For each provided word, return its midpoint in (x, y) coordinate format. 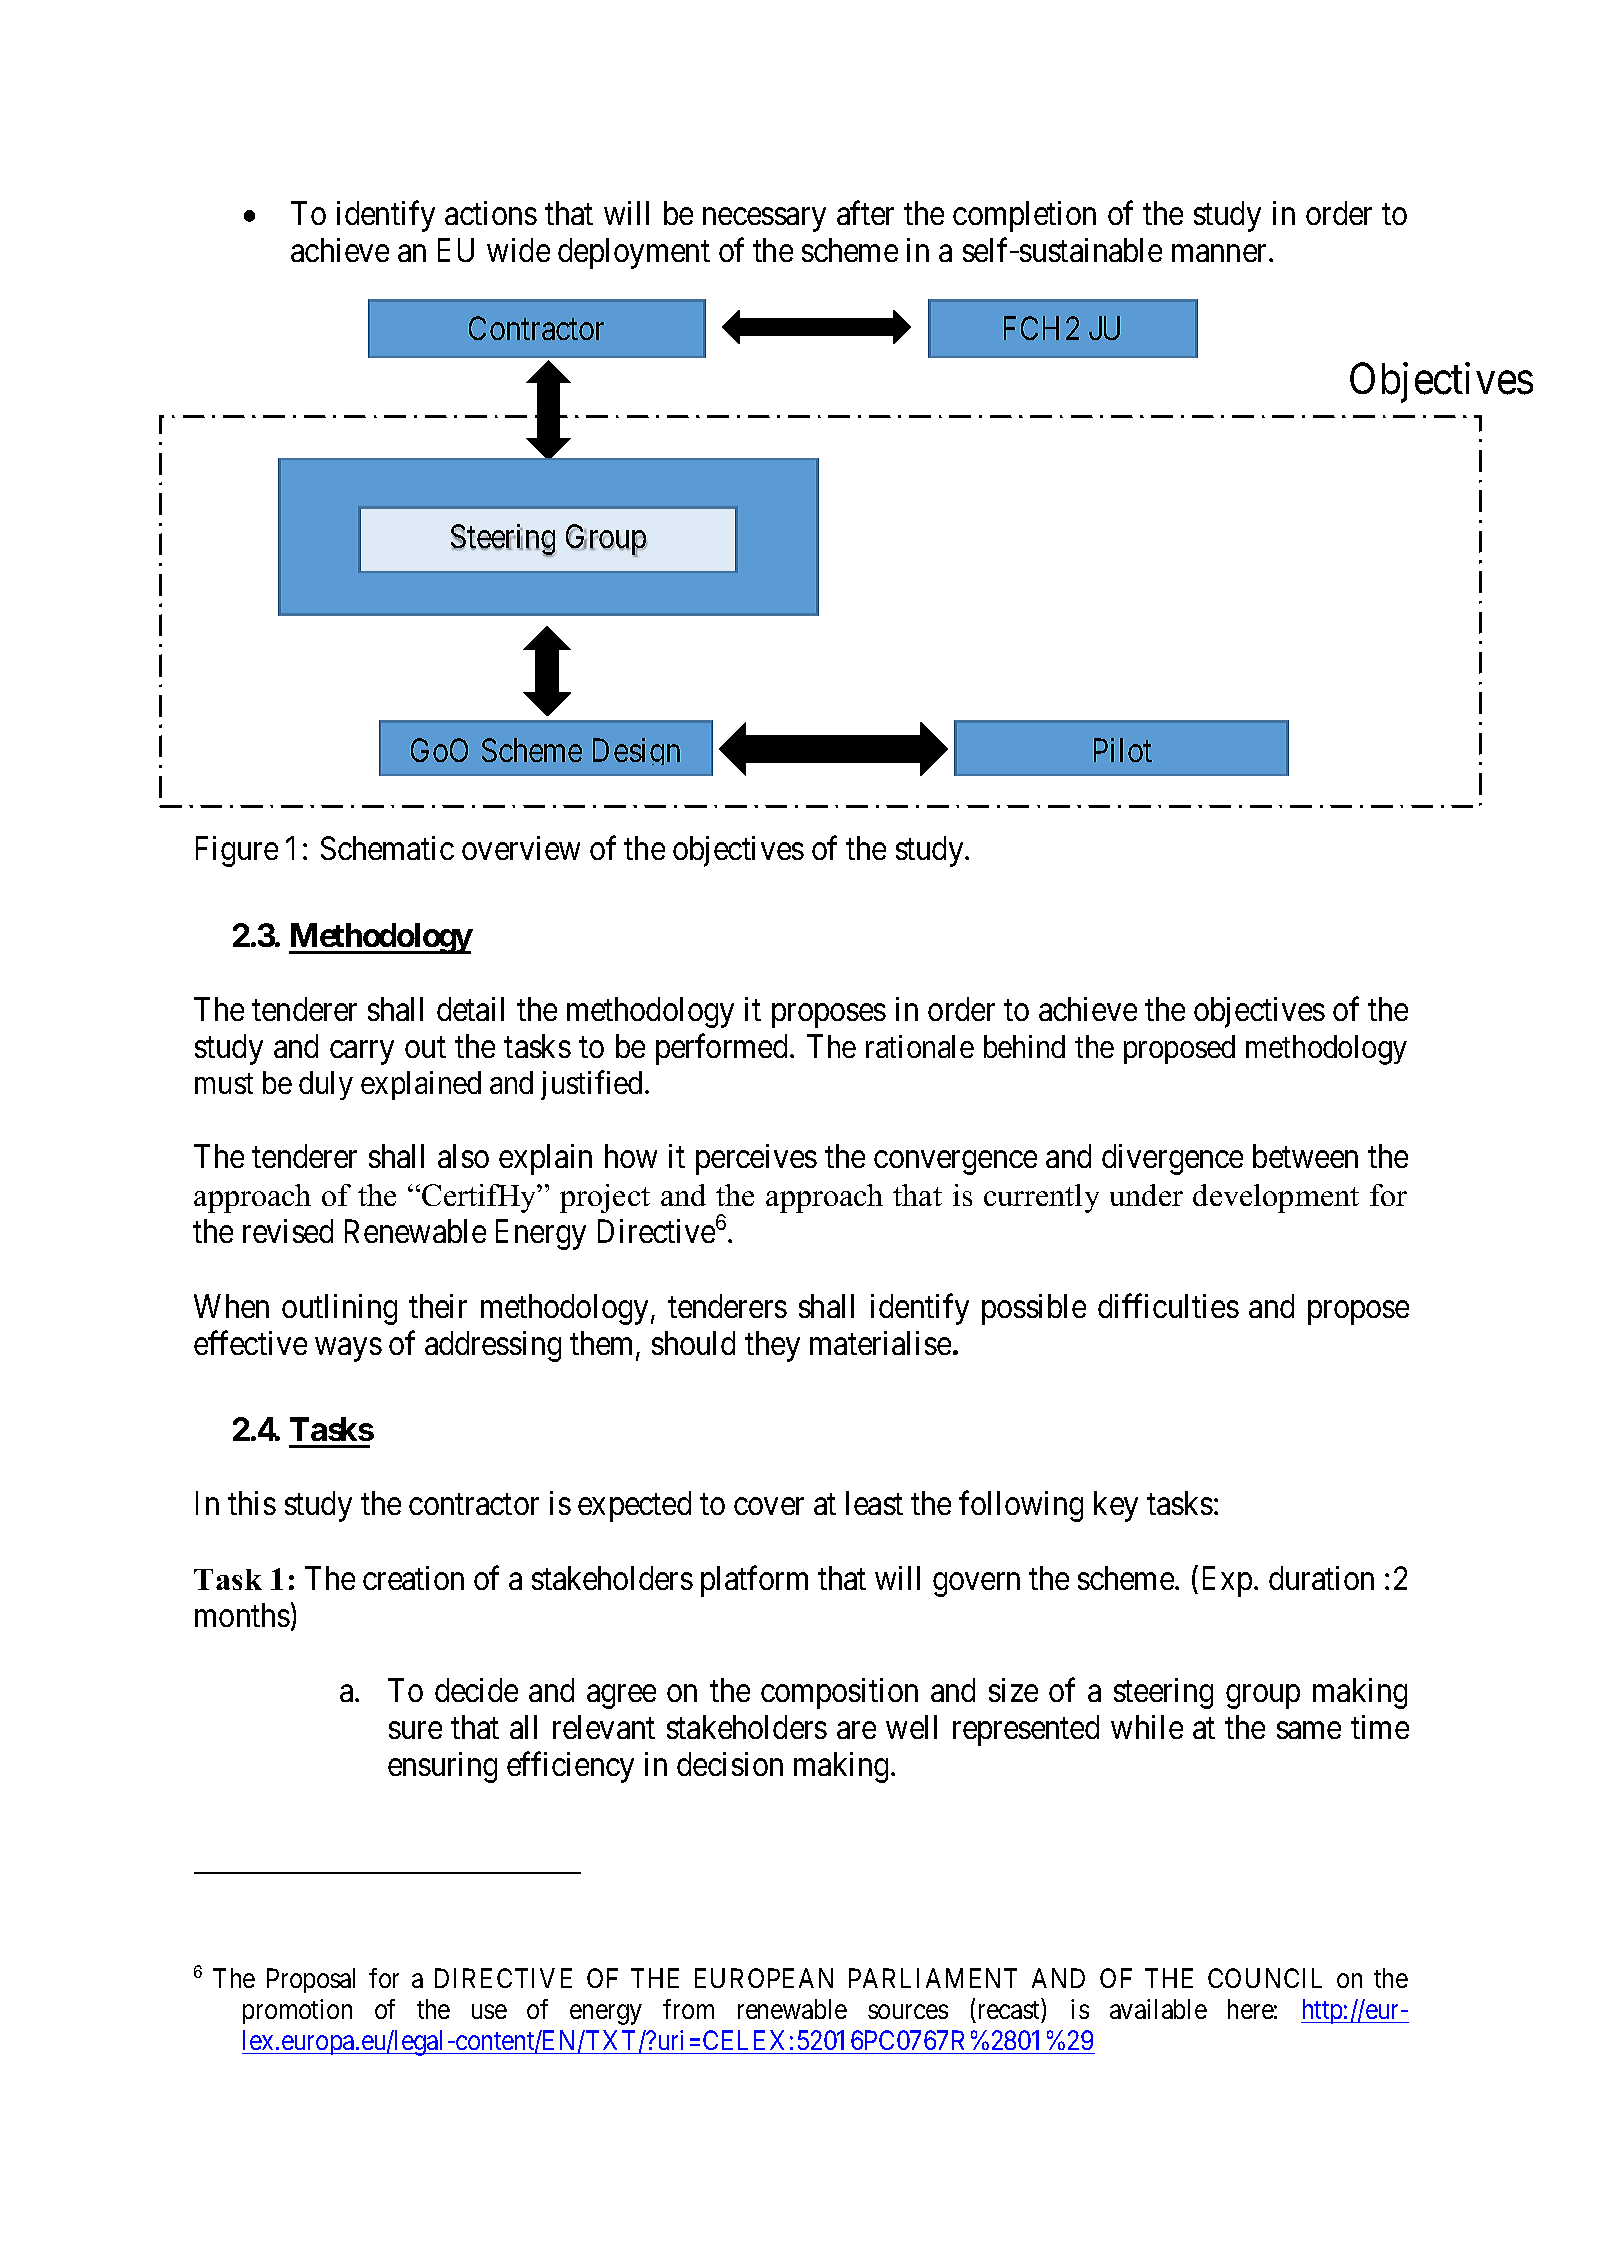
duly (326, 1085)
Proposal (311, 1980)
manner (1221, 253)
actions (491, 213)
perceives (756, 1159)
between (1305, 1156)
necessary (764, 220)
